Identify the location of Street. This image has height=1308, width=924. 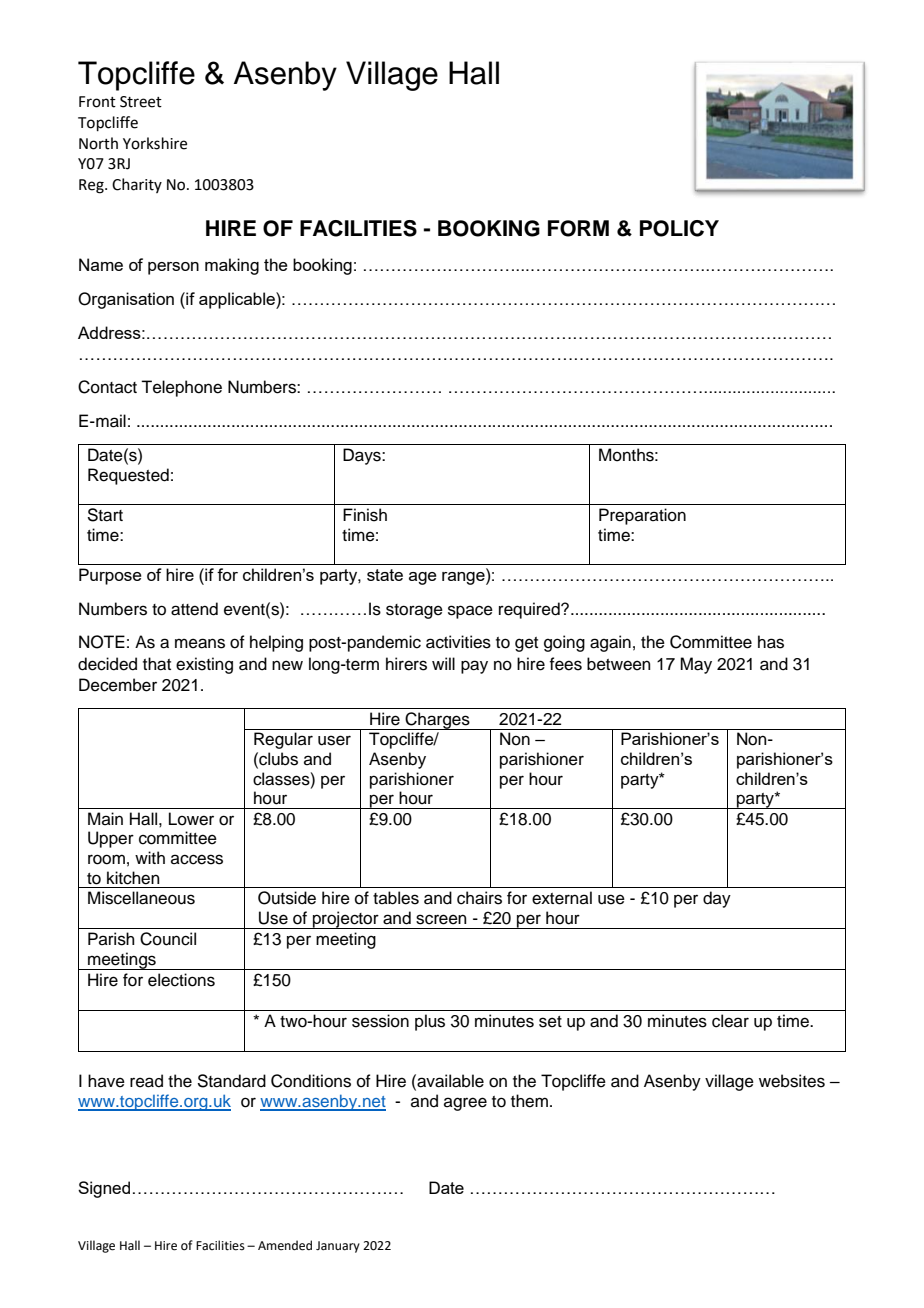
(141, 102).
